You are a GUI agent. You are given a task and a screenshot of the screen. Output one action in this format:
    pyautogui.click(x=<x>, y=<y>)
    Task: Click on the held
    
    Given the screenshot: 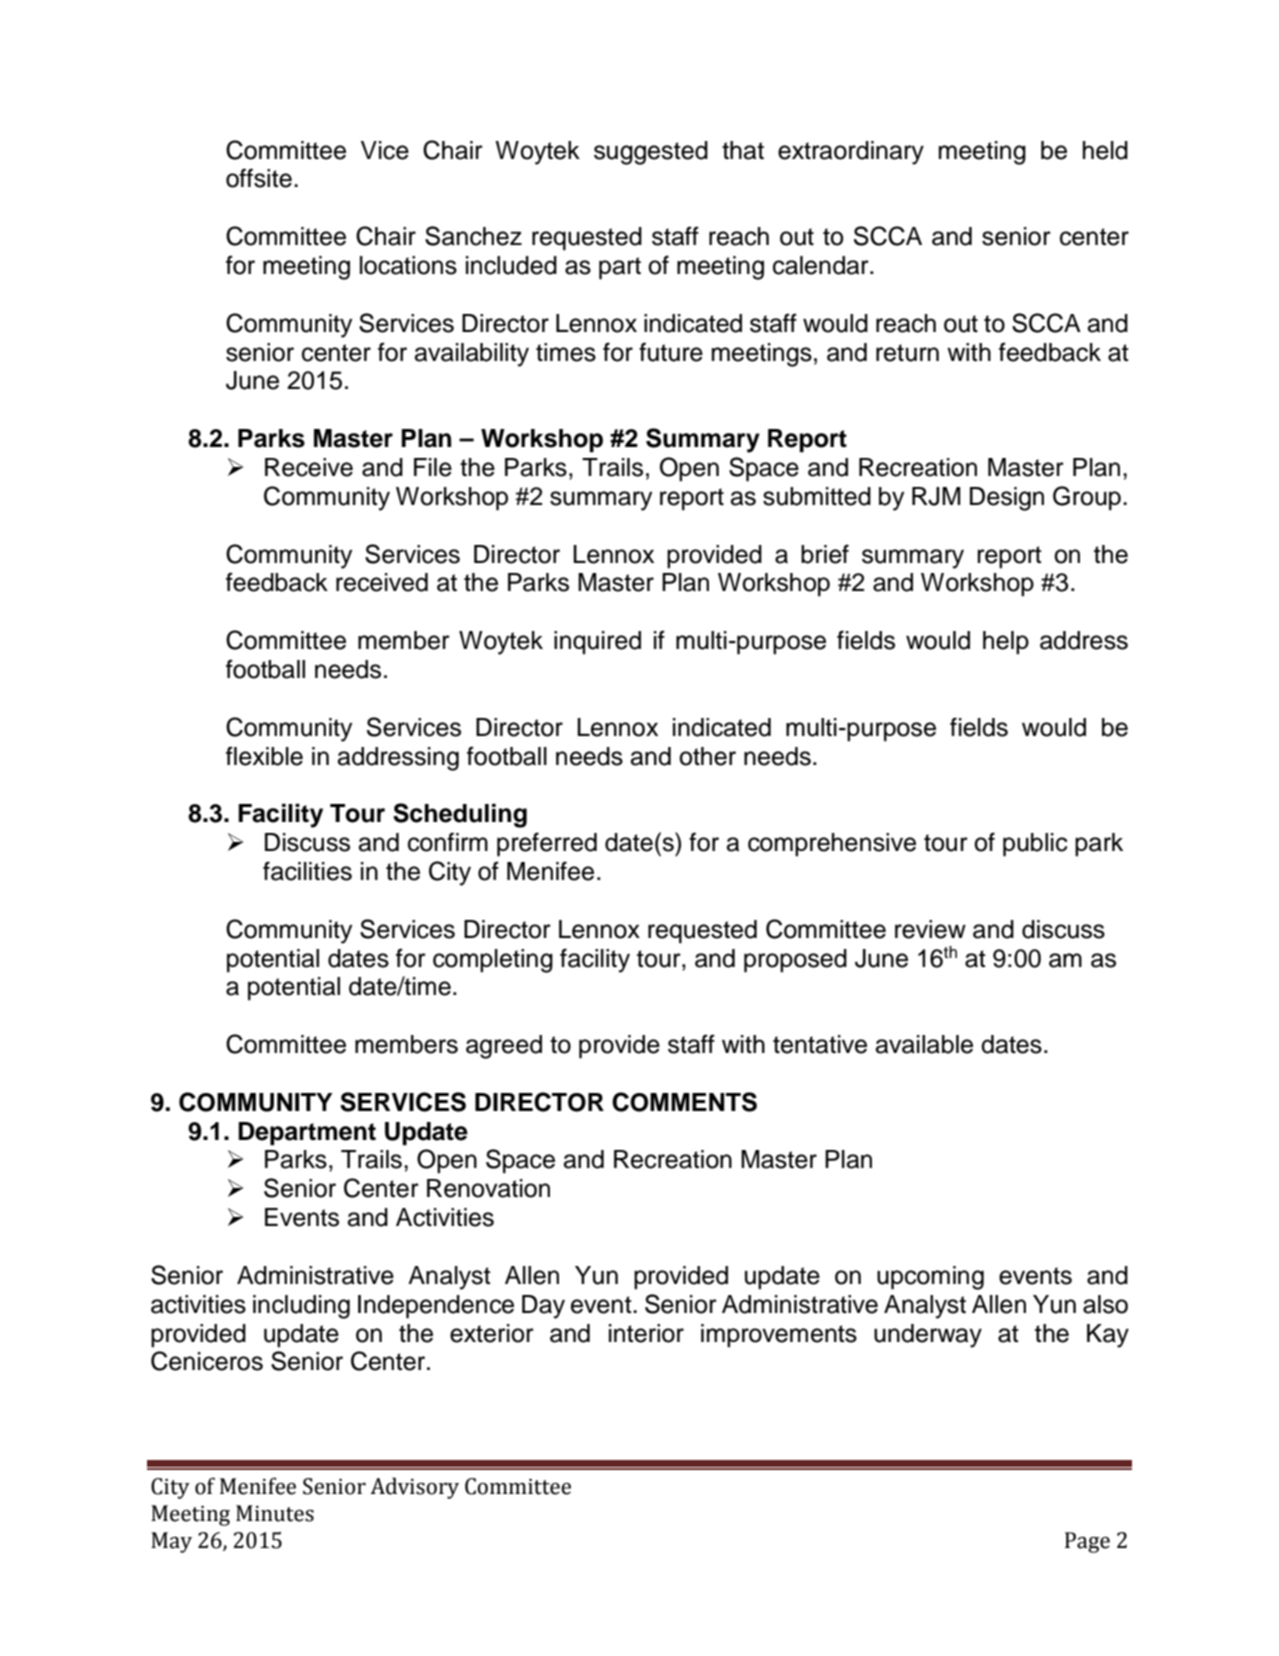 What is the action you would take?
    pyautogui.click(x=1105, y=150)
